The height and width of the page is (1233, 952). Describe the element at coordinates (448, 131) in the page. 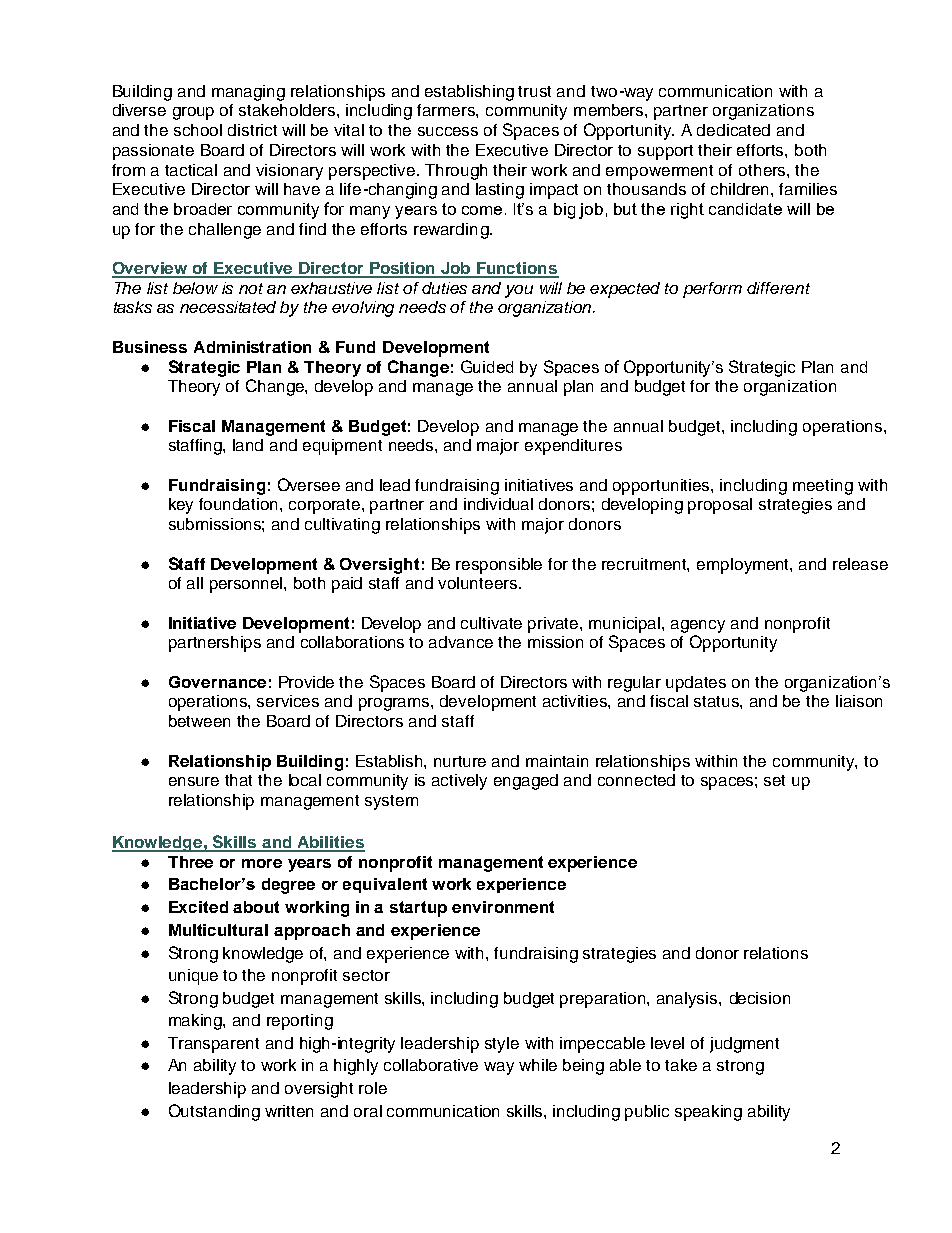

I see `success` at that location.
